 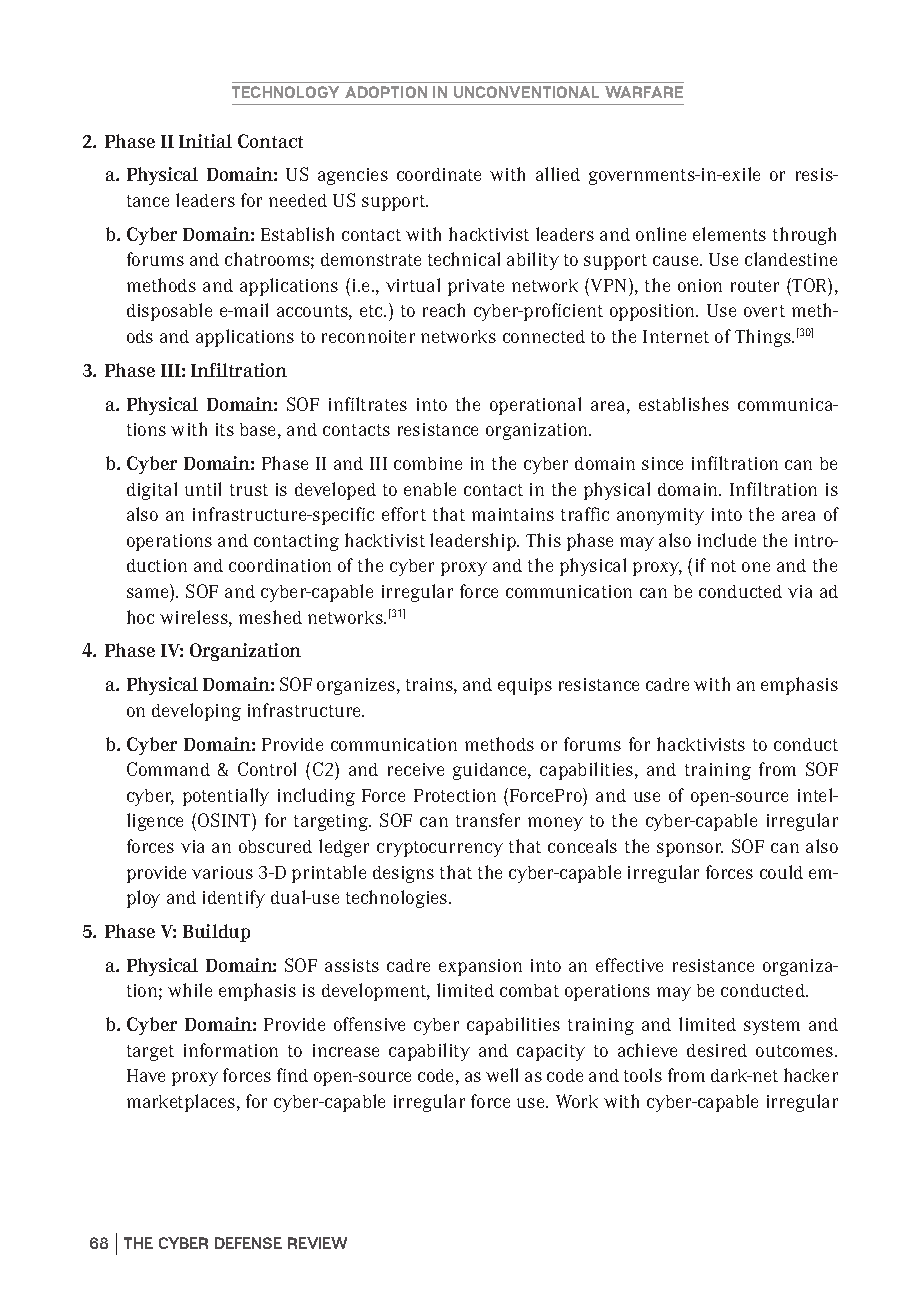 I want to click on include, so click(x=727, y=540).
